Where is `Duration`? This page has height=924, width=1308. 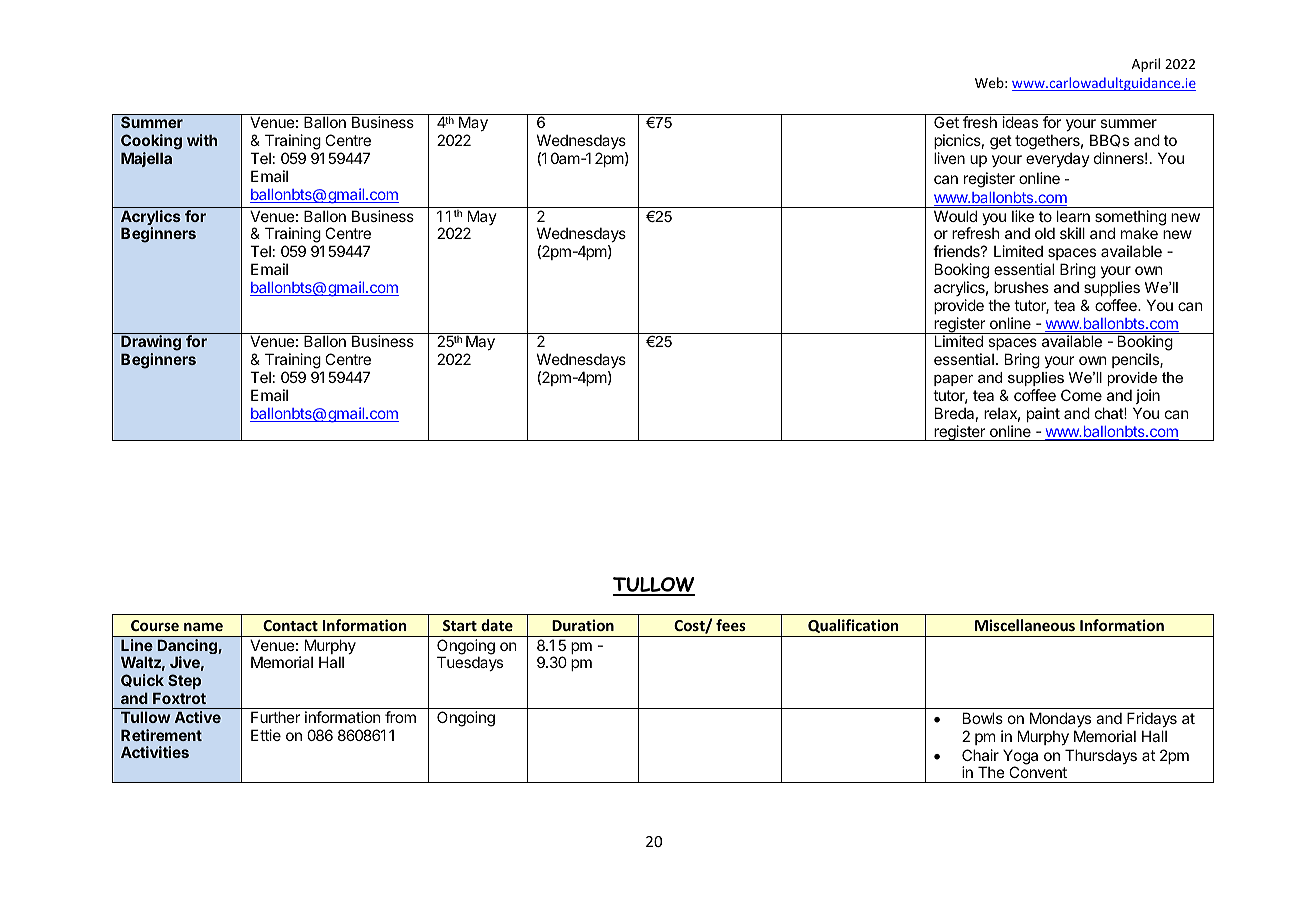
Duration is located at coordinates (583, 625).
